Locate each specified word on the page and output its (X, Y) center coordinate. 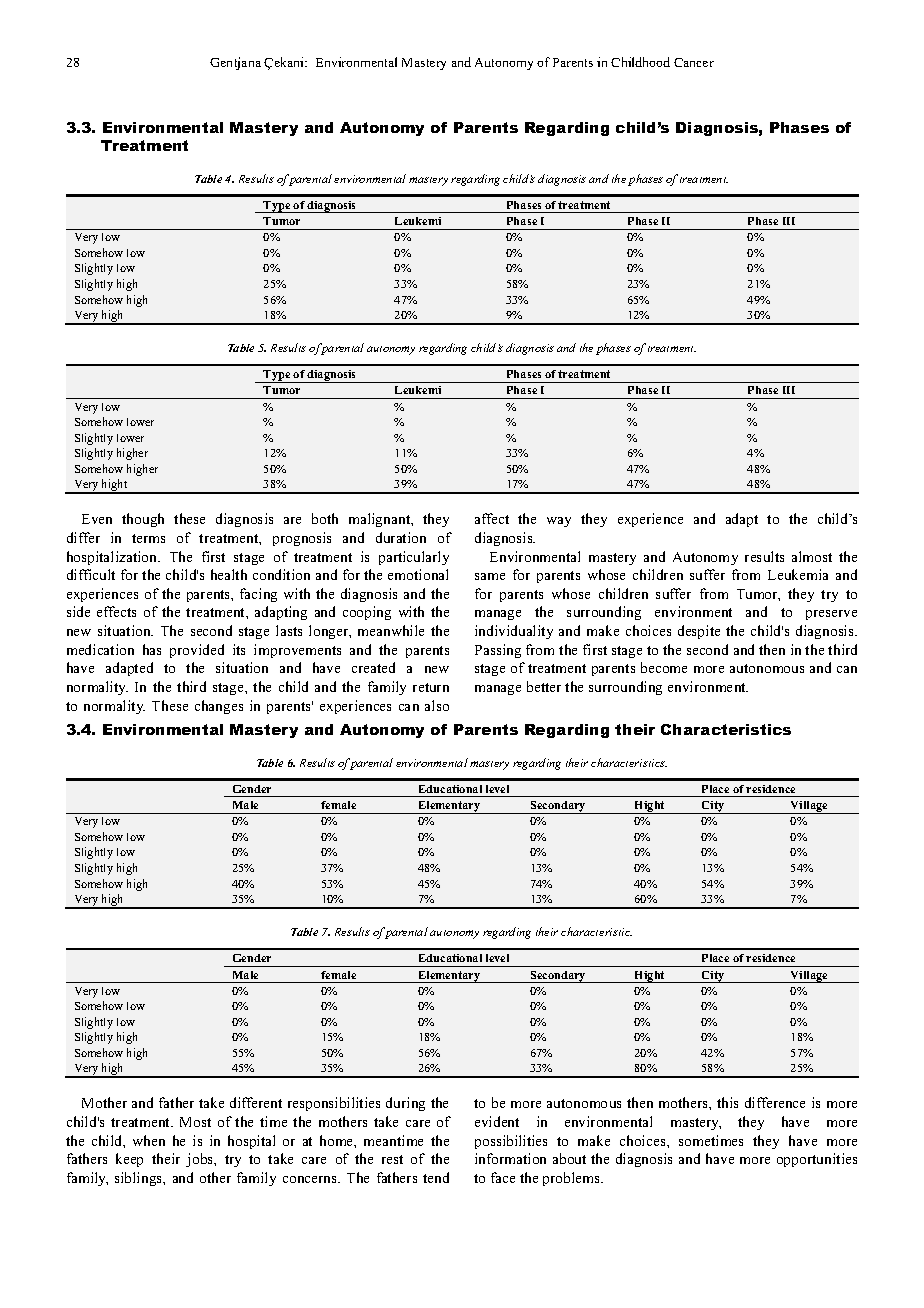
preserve (831, 615)
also (437, 705)
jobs (201, 1160)
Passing (498, 651)
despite (699, 632)
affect (492, 518)
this (727, 1102)
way (559, 522)
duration (401, 537)
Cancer (694, 62)
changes (219, 707)
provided (197, 651)
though (143, 520)
